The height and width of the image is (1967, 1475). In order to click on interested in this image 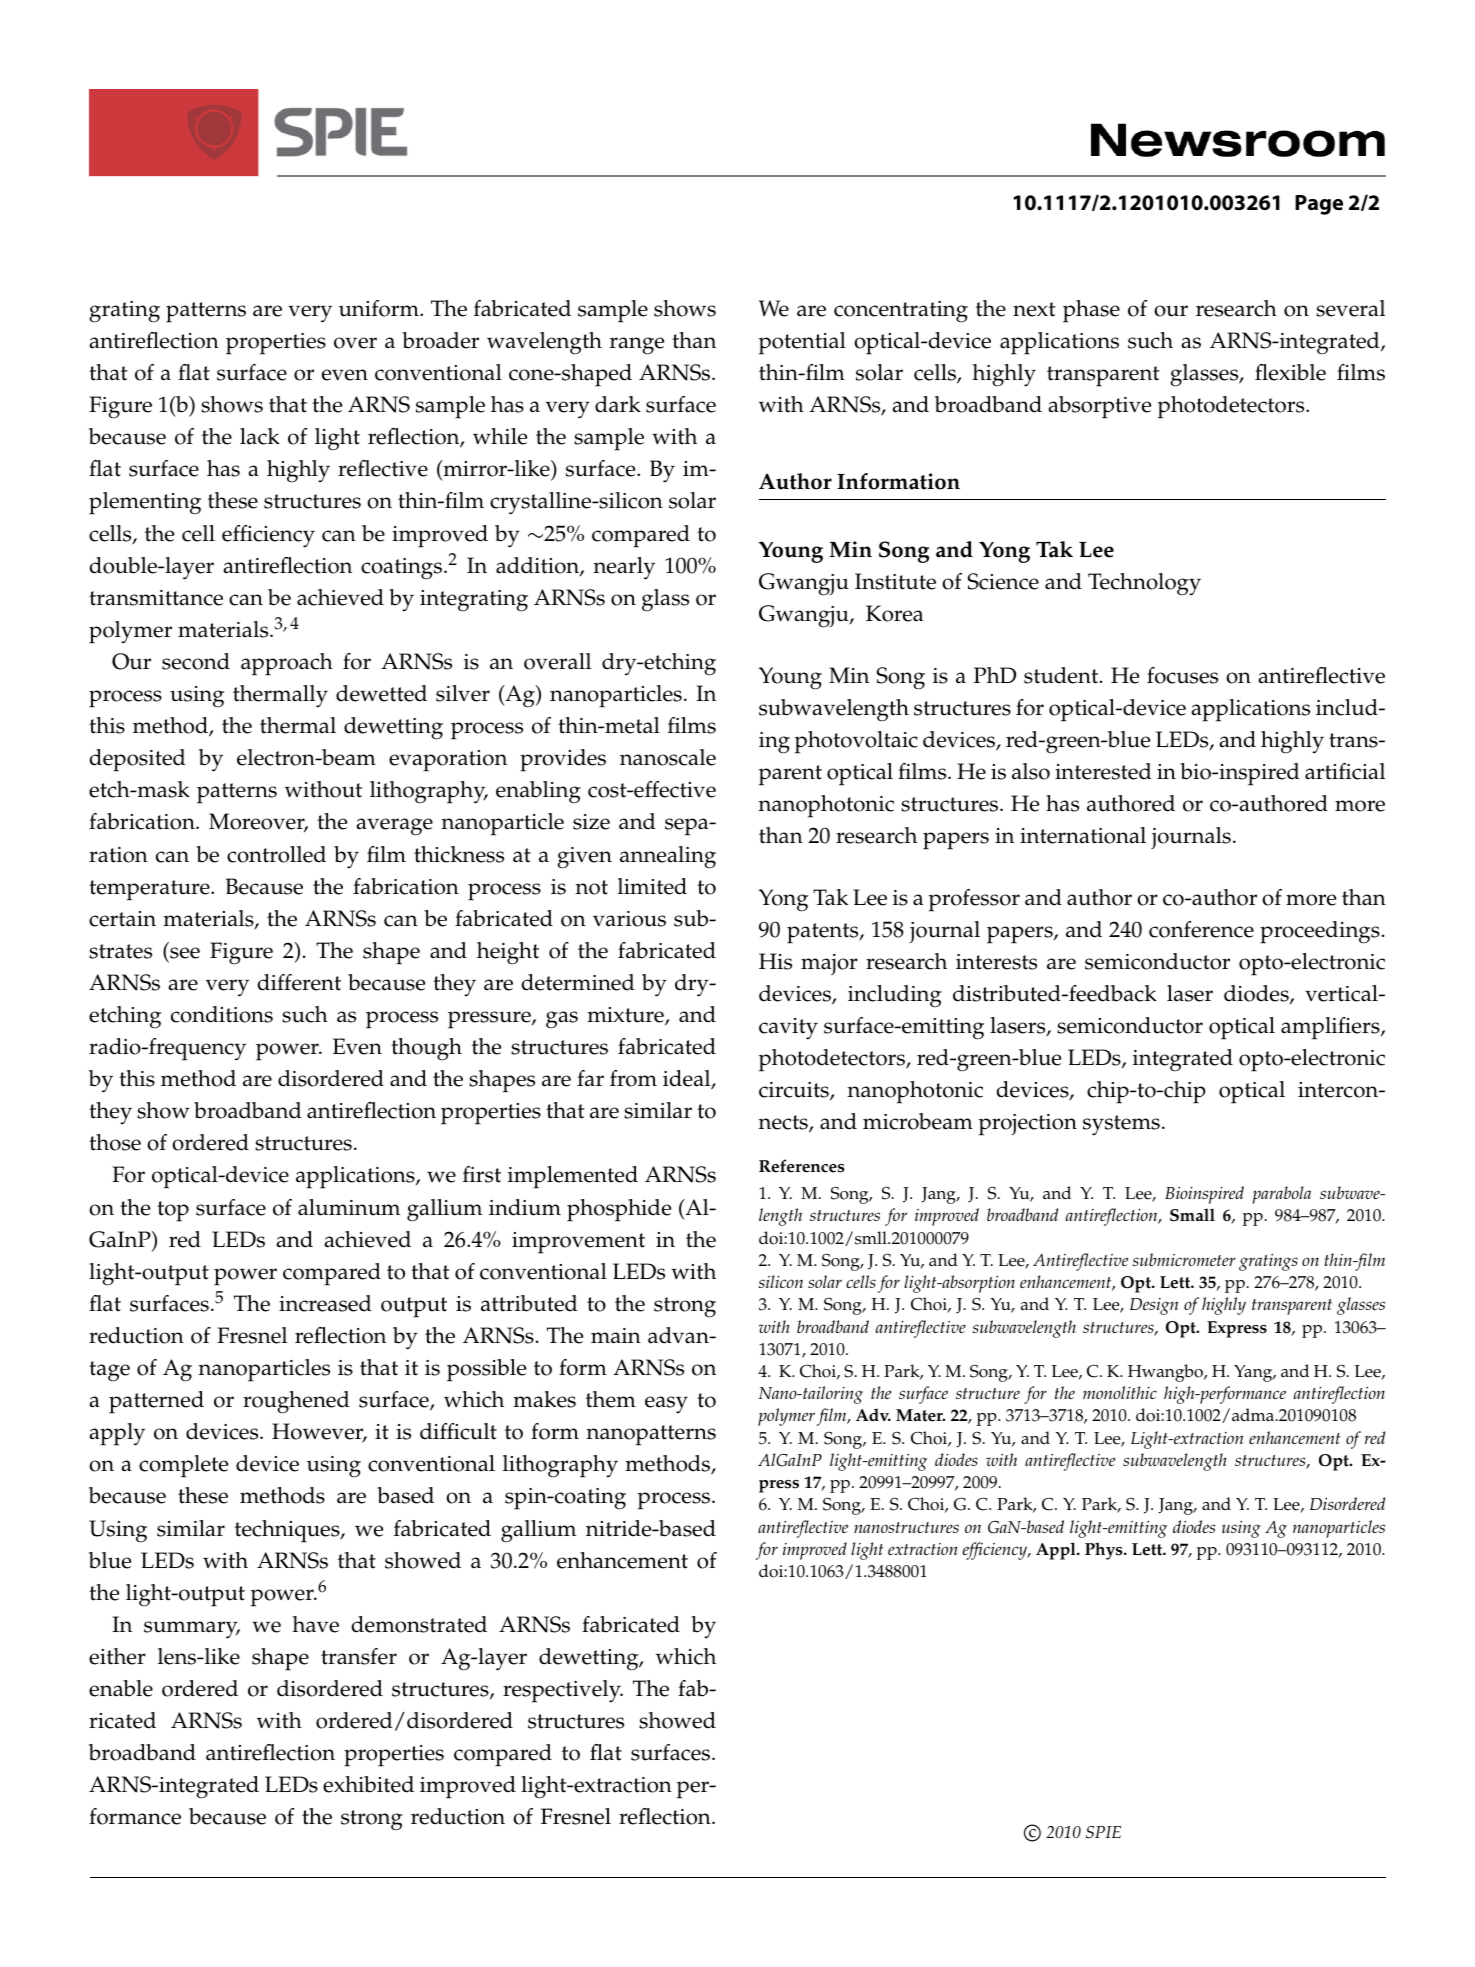, I will do `click(1103, 771)`.
